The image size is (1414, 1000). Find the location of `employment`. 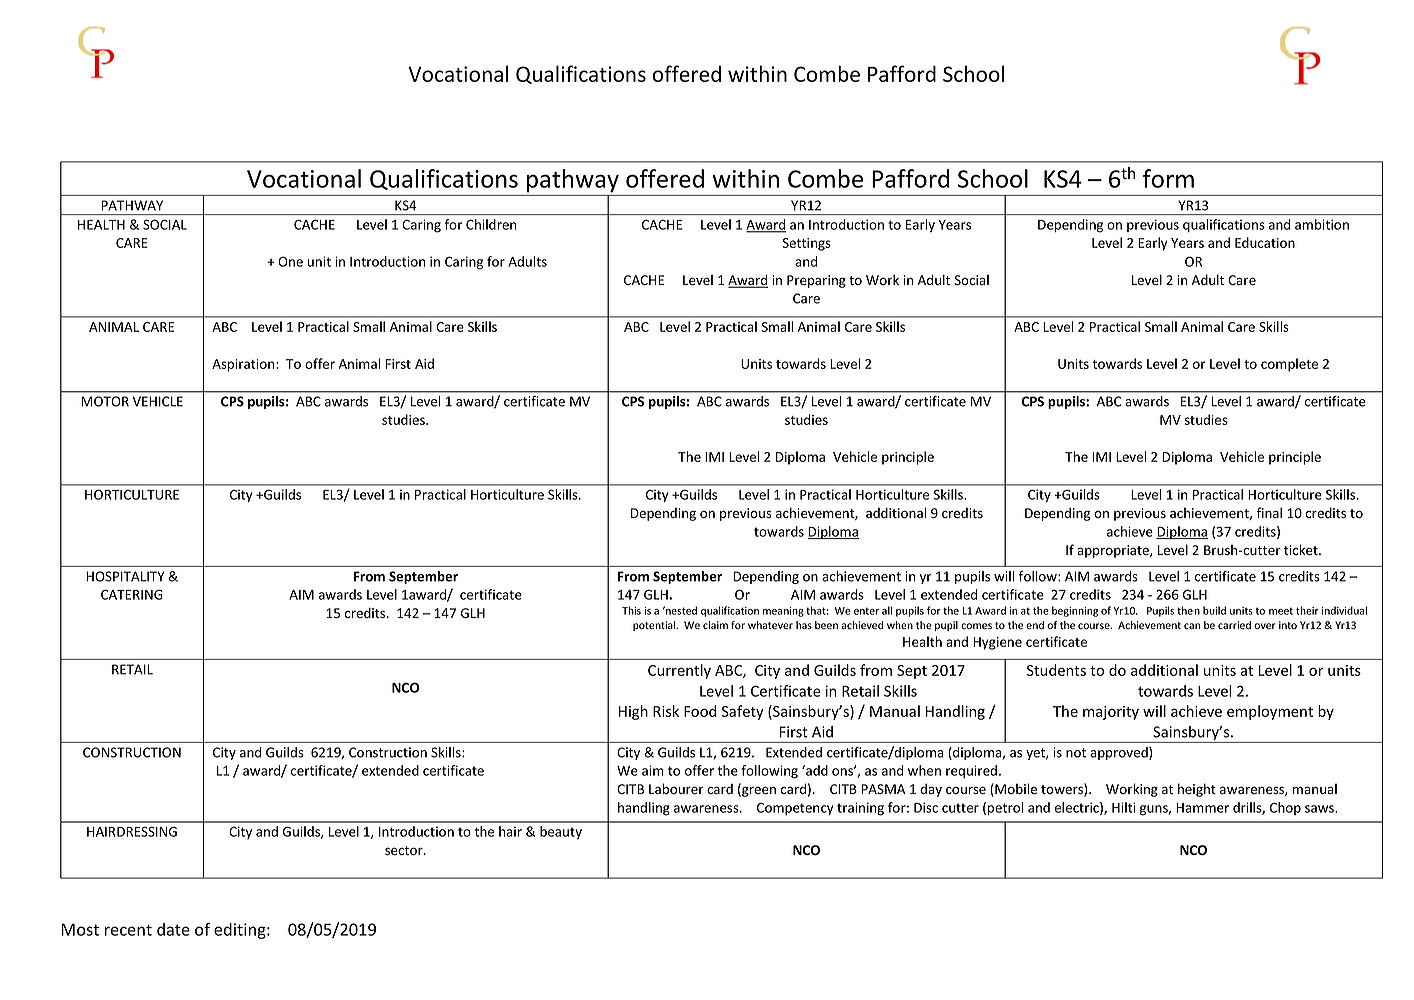

employment is located at coordinates (1270, 712).
